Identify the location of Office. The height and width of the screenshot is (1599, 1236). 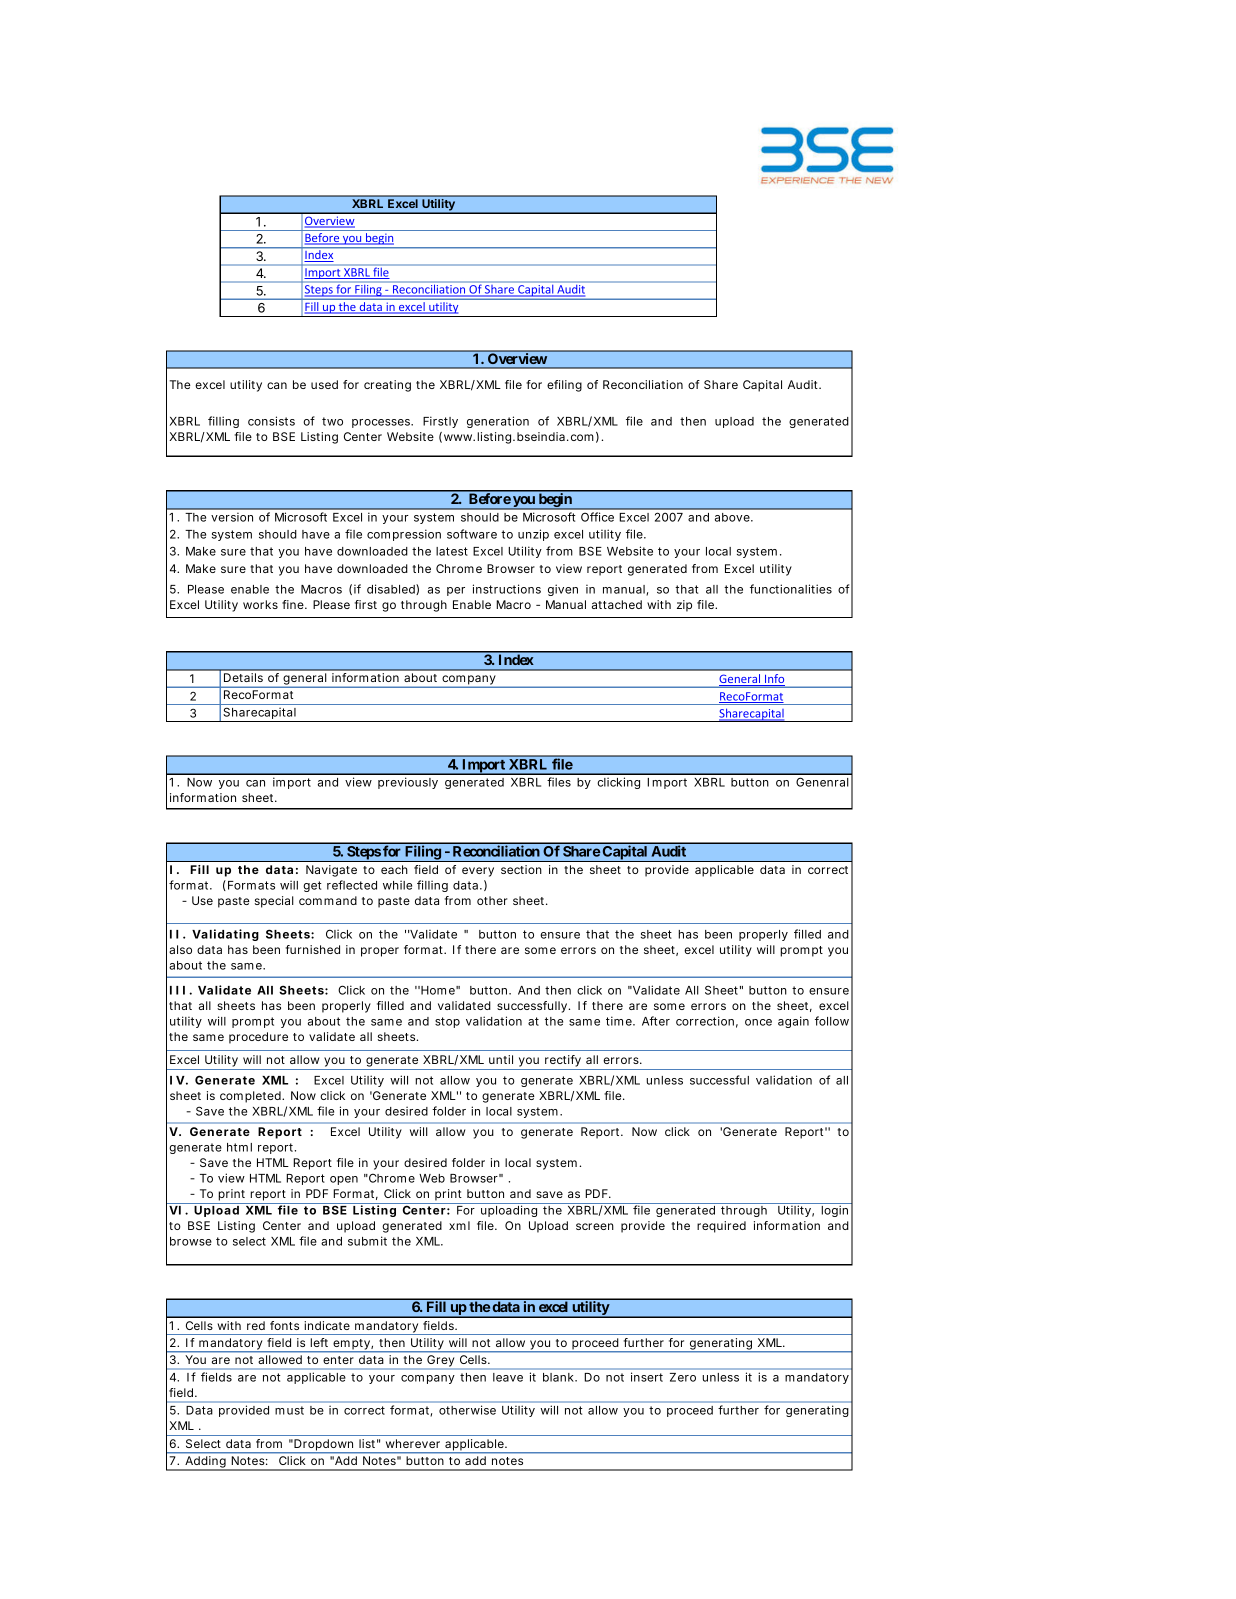
(597, 517).
